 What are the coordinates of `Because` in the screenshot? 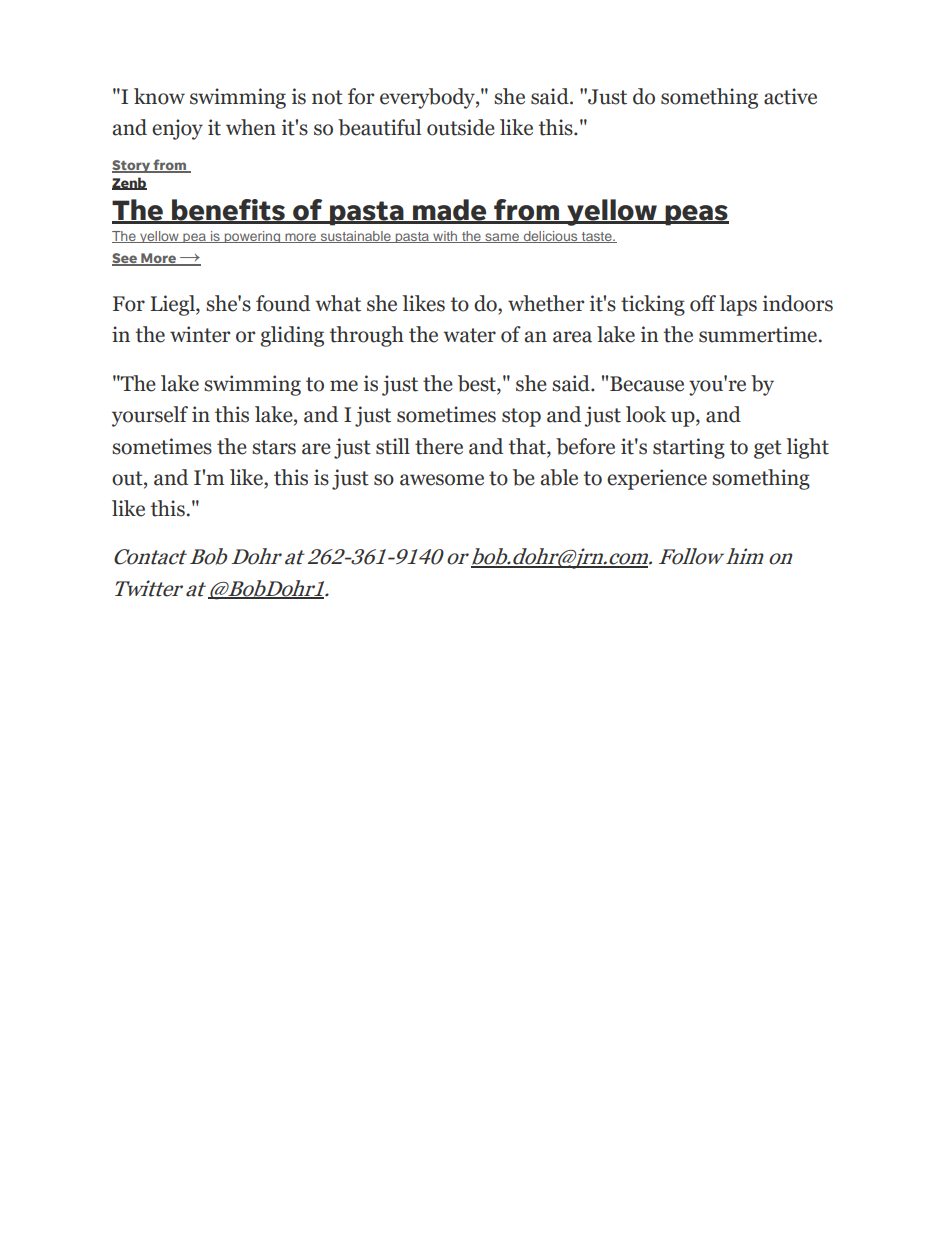 It's located at (647, 384).
